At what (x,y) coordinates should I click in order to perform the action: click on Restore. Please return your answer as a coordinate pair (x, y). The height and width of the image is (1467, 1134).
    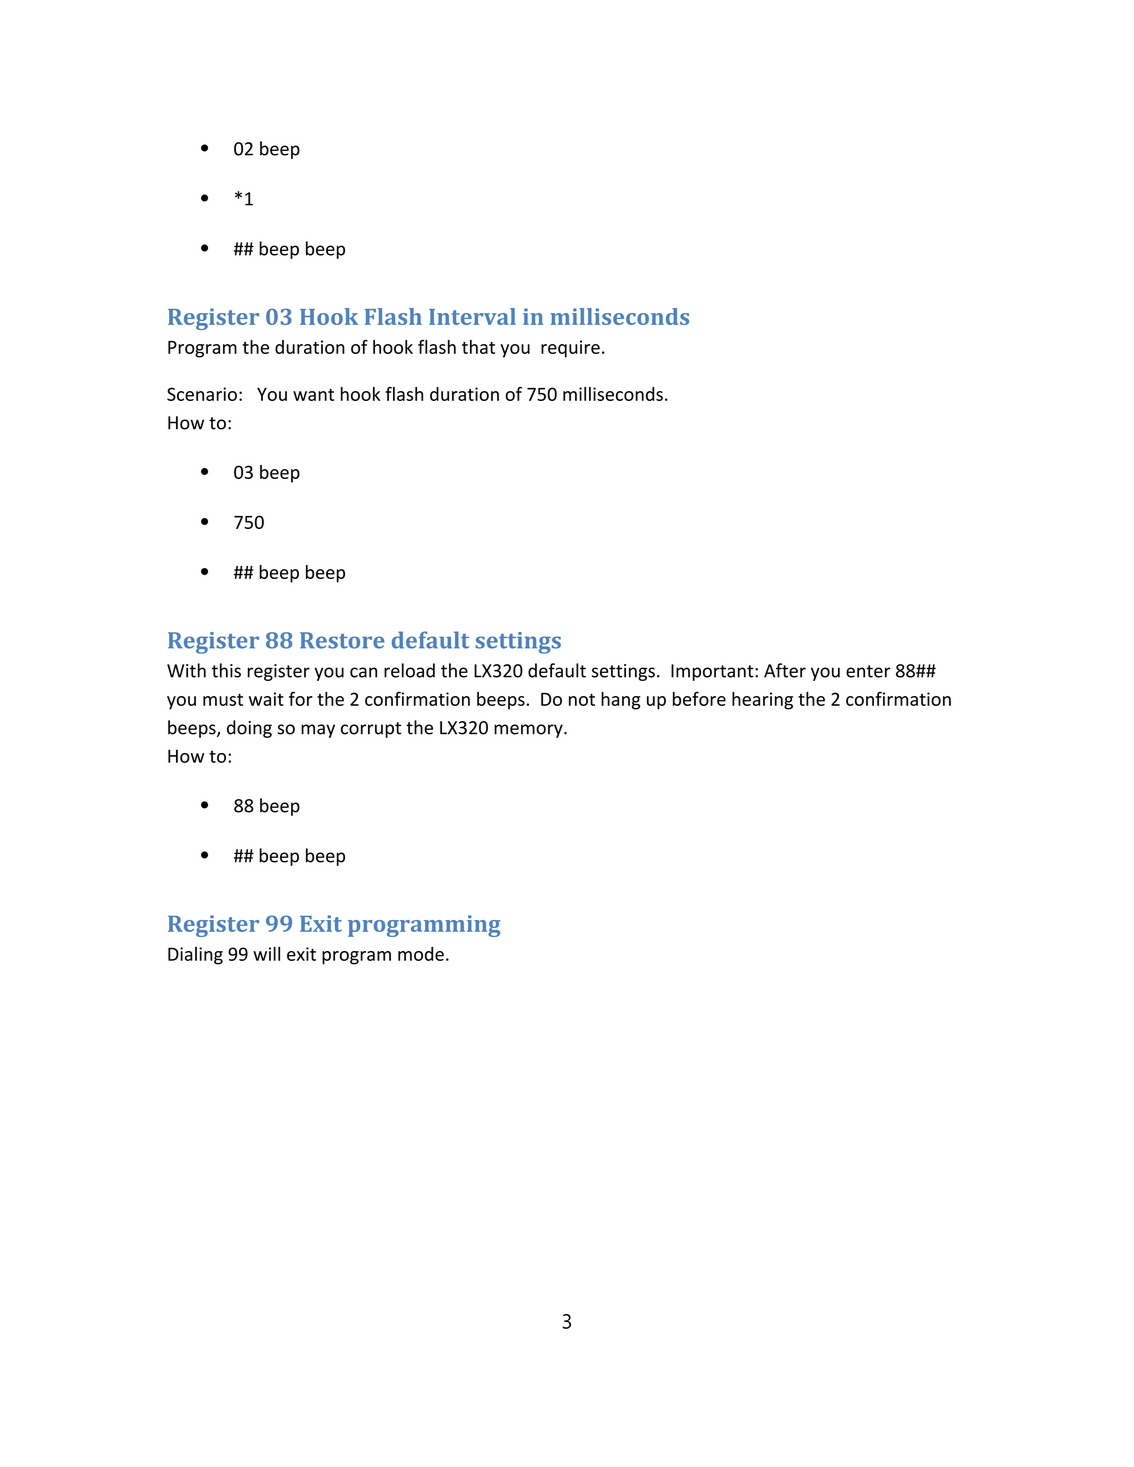
    Looking at the image, I should click on (342, 640).
